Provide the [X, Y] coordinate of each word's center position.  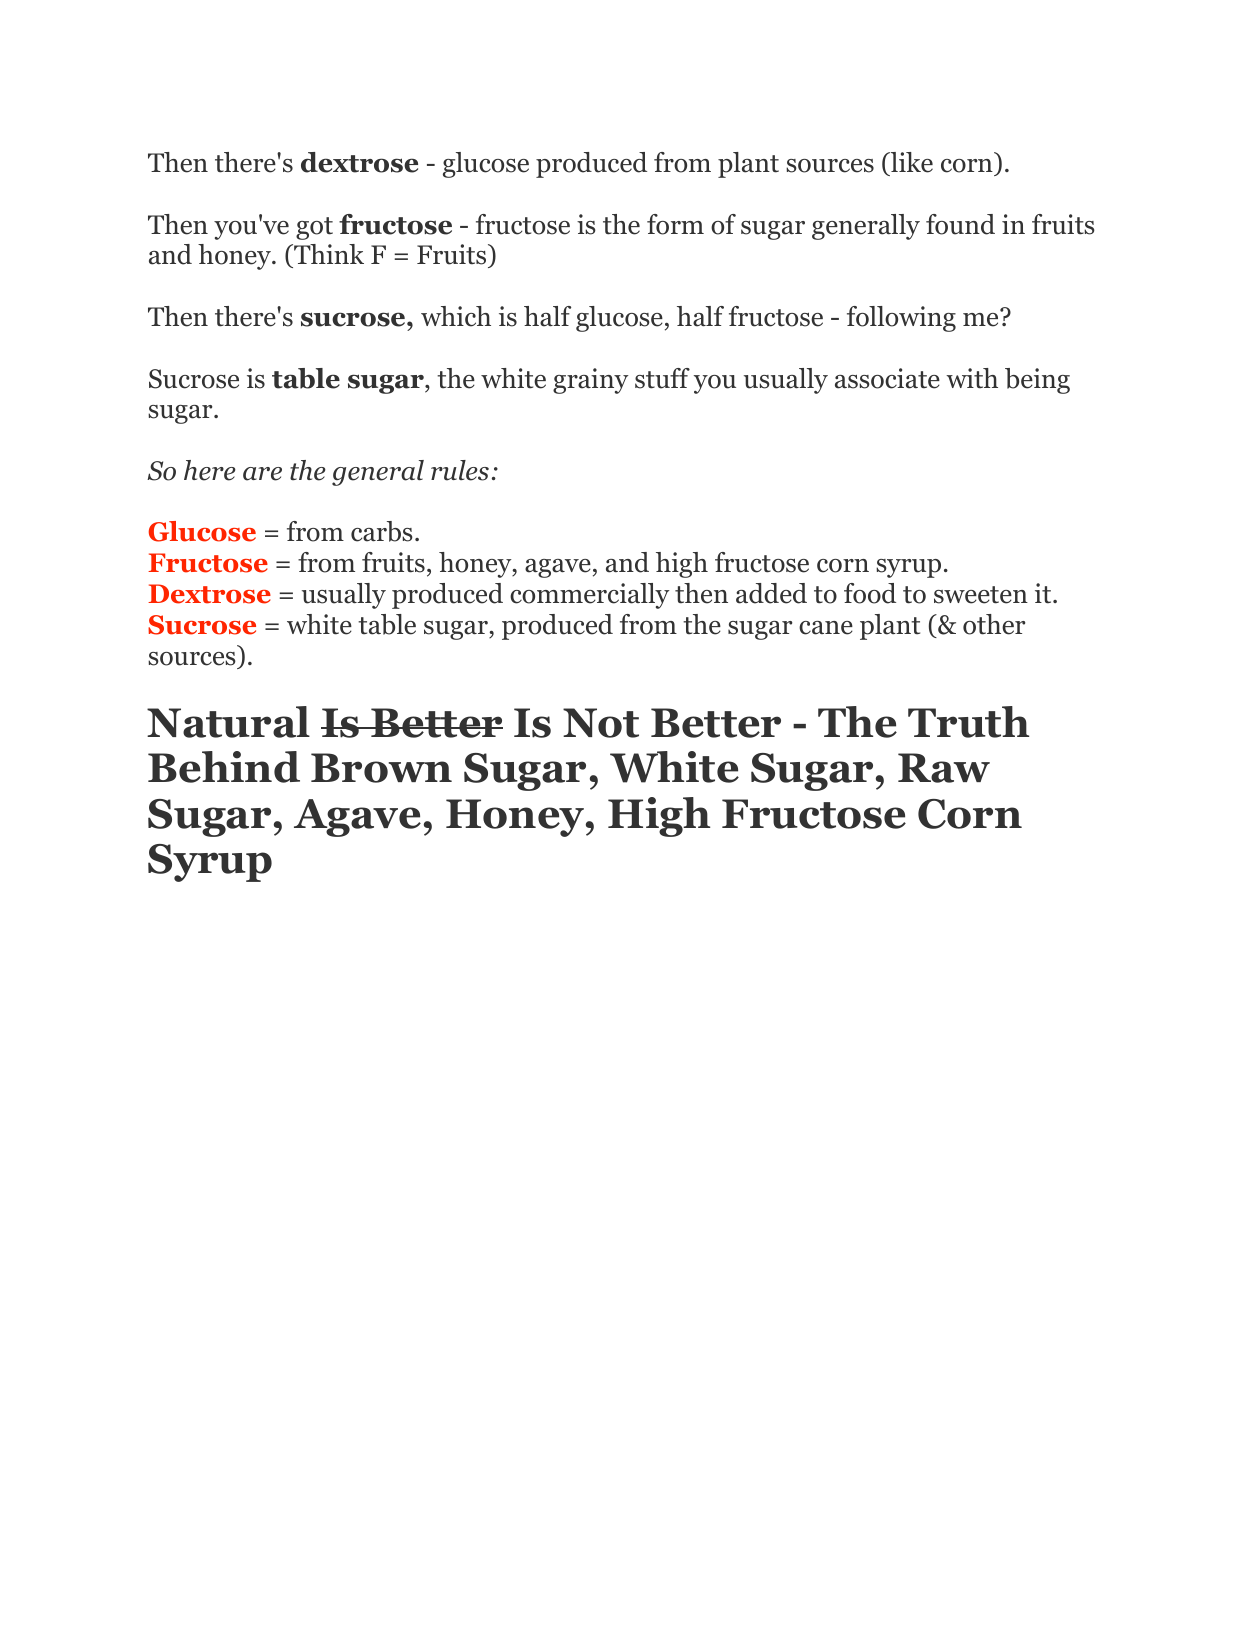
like [911, 162]
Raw [944, 768]
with [972, 378]
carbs [382, 531]
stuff [662, 378]
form [675, 224]
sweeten [981, 595]
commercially [589, 596]
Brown [381, 768]
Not [601, 723]
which [456, 316]
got [314, 228]
